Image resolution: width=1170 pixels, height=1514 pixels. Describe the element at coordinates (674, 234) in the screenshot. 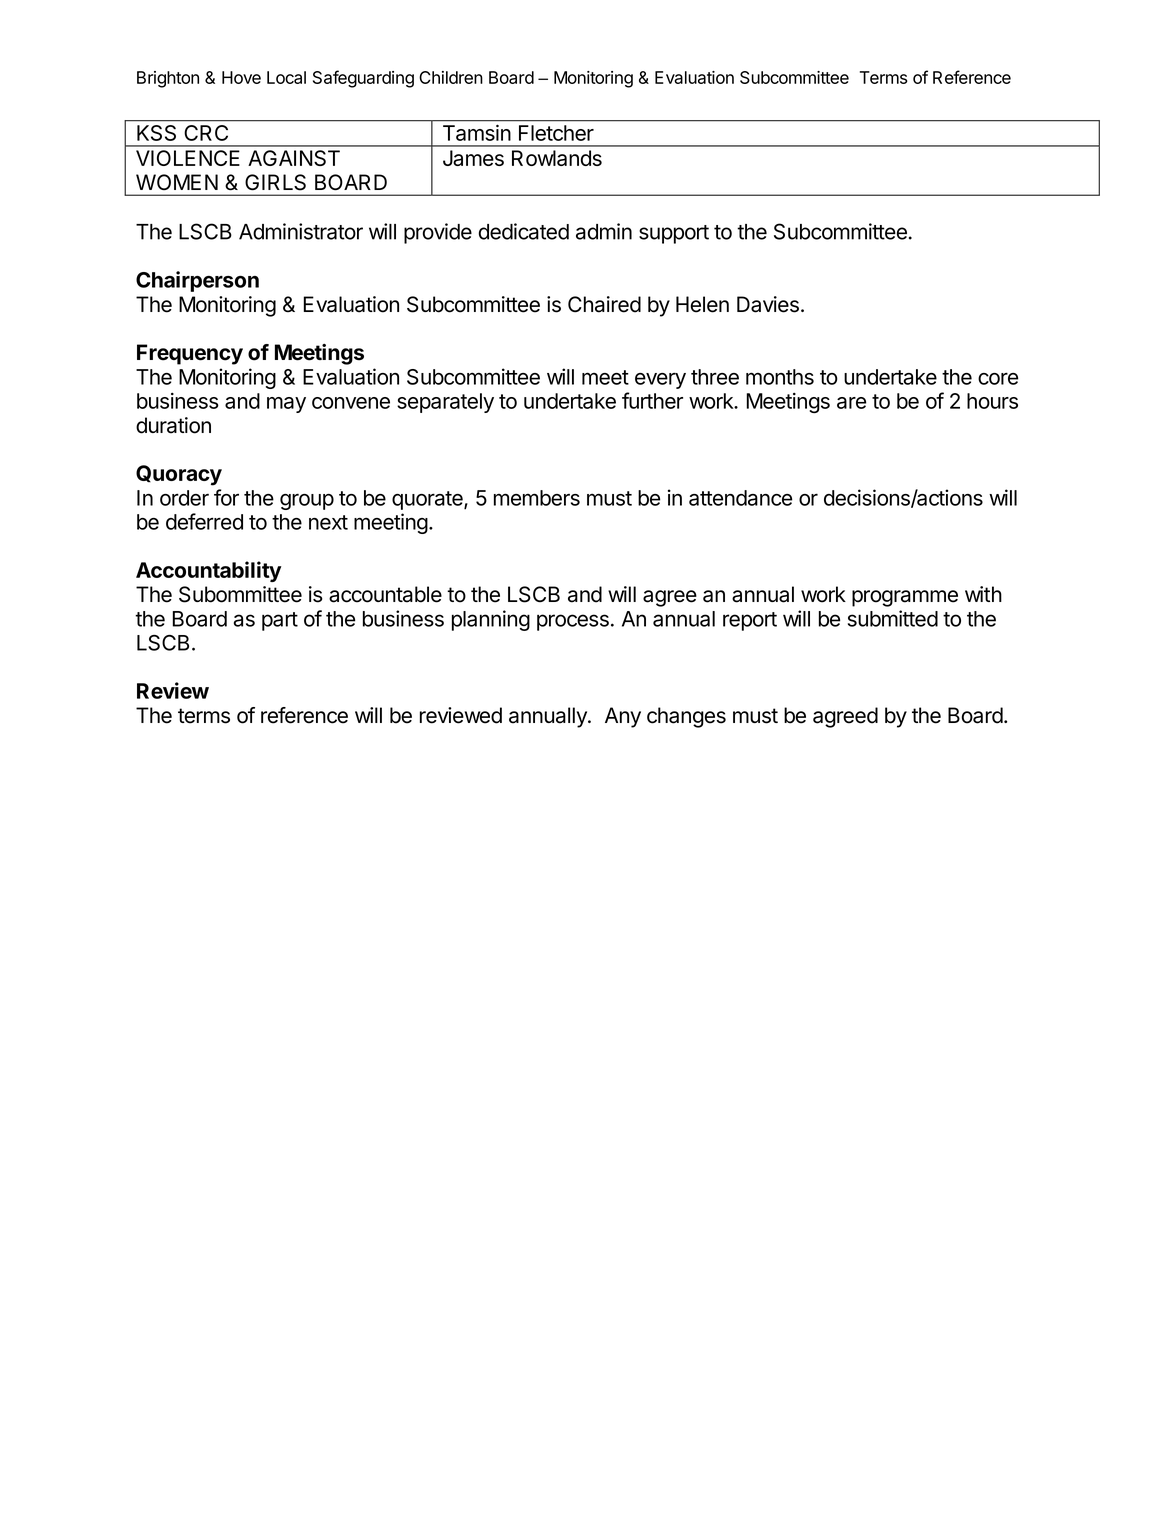

I see `support` at that location.
